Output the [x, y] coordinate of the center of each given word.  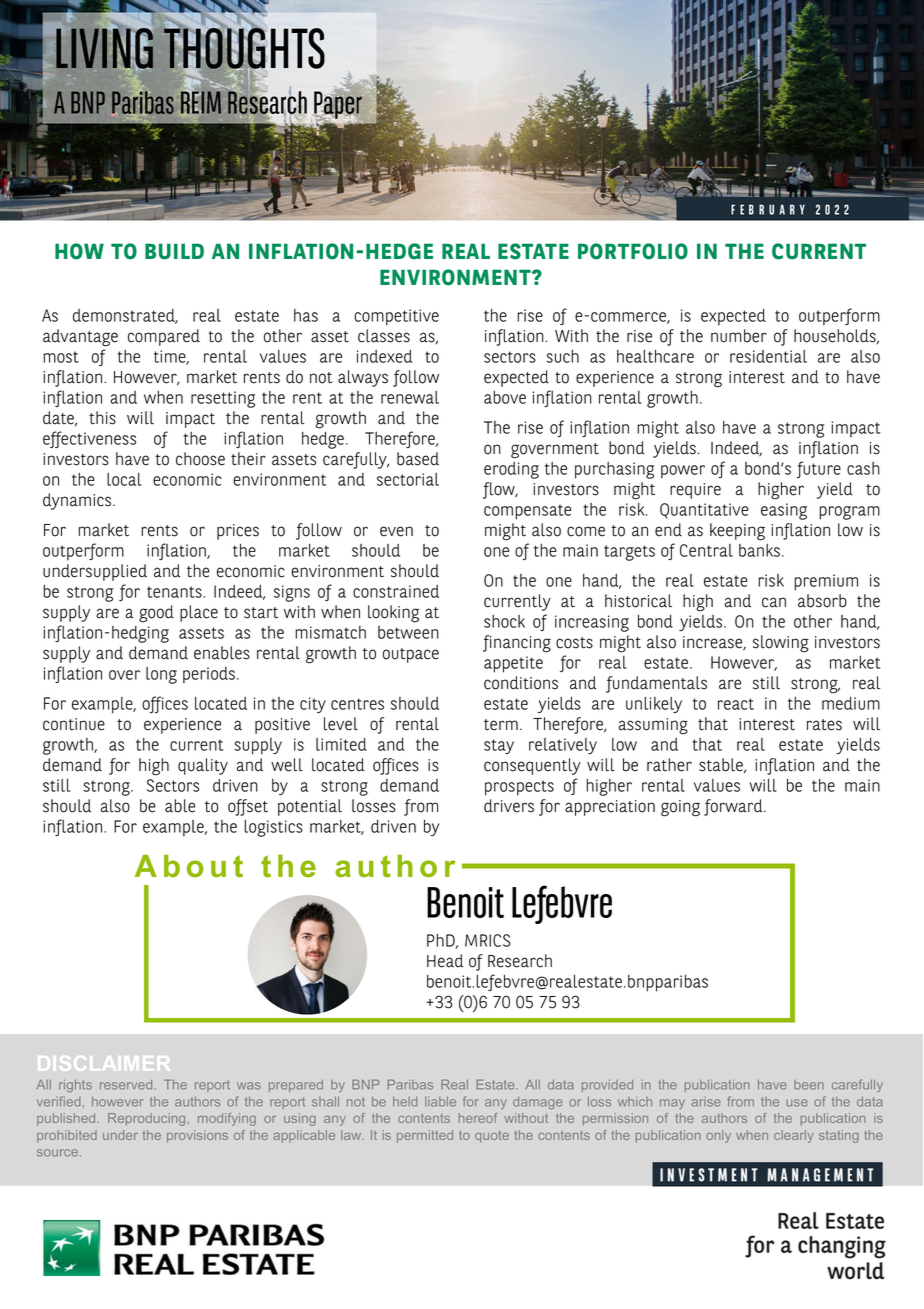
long [161, 675]
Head [445, 961]
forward [734, 807]
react [736, 704]
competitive [396, 317]
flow [500, 490]
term [501, 725]
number [739, 336]
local [124, 479]
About [189, 866]
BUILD [174, 251]
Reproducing [148, 1119]
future [819, 469]
